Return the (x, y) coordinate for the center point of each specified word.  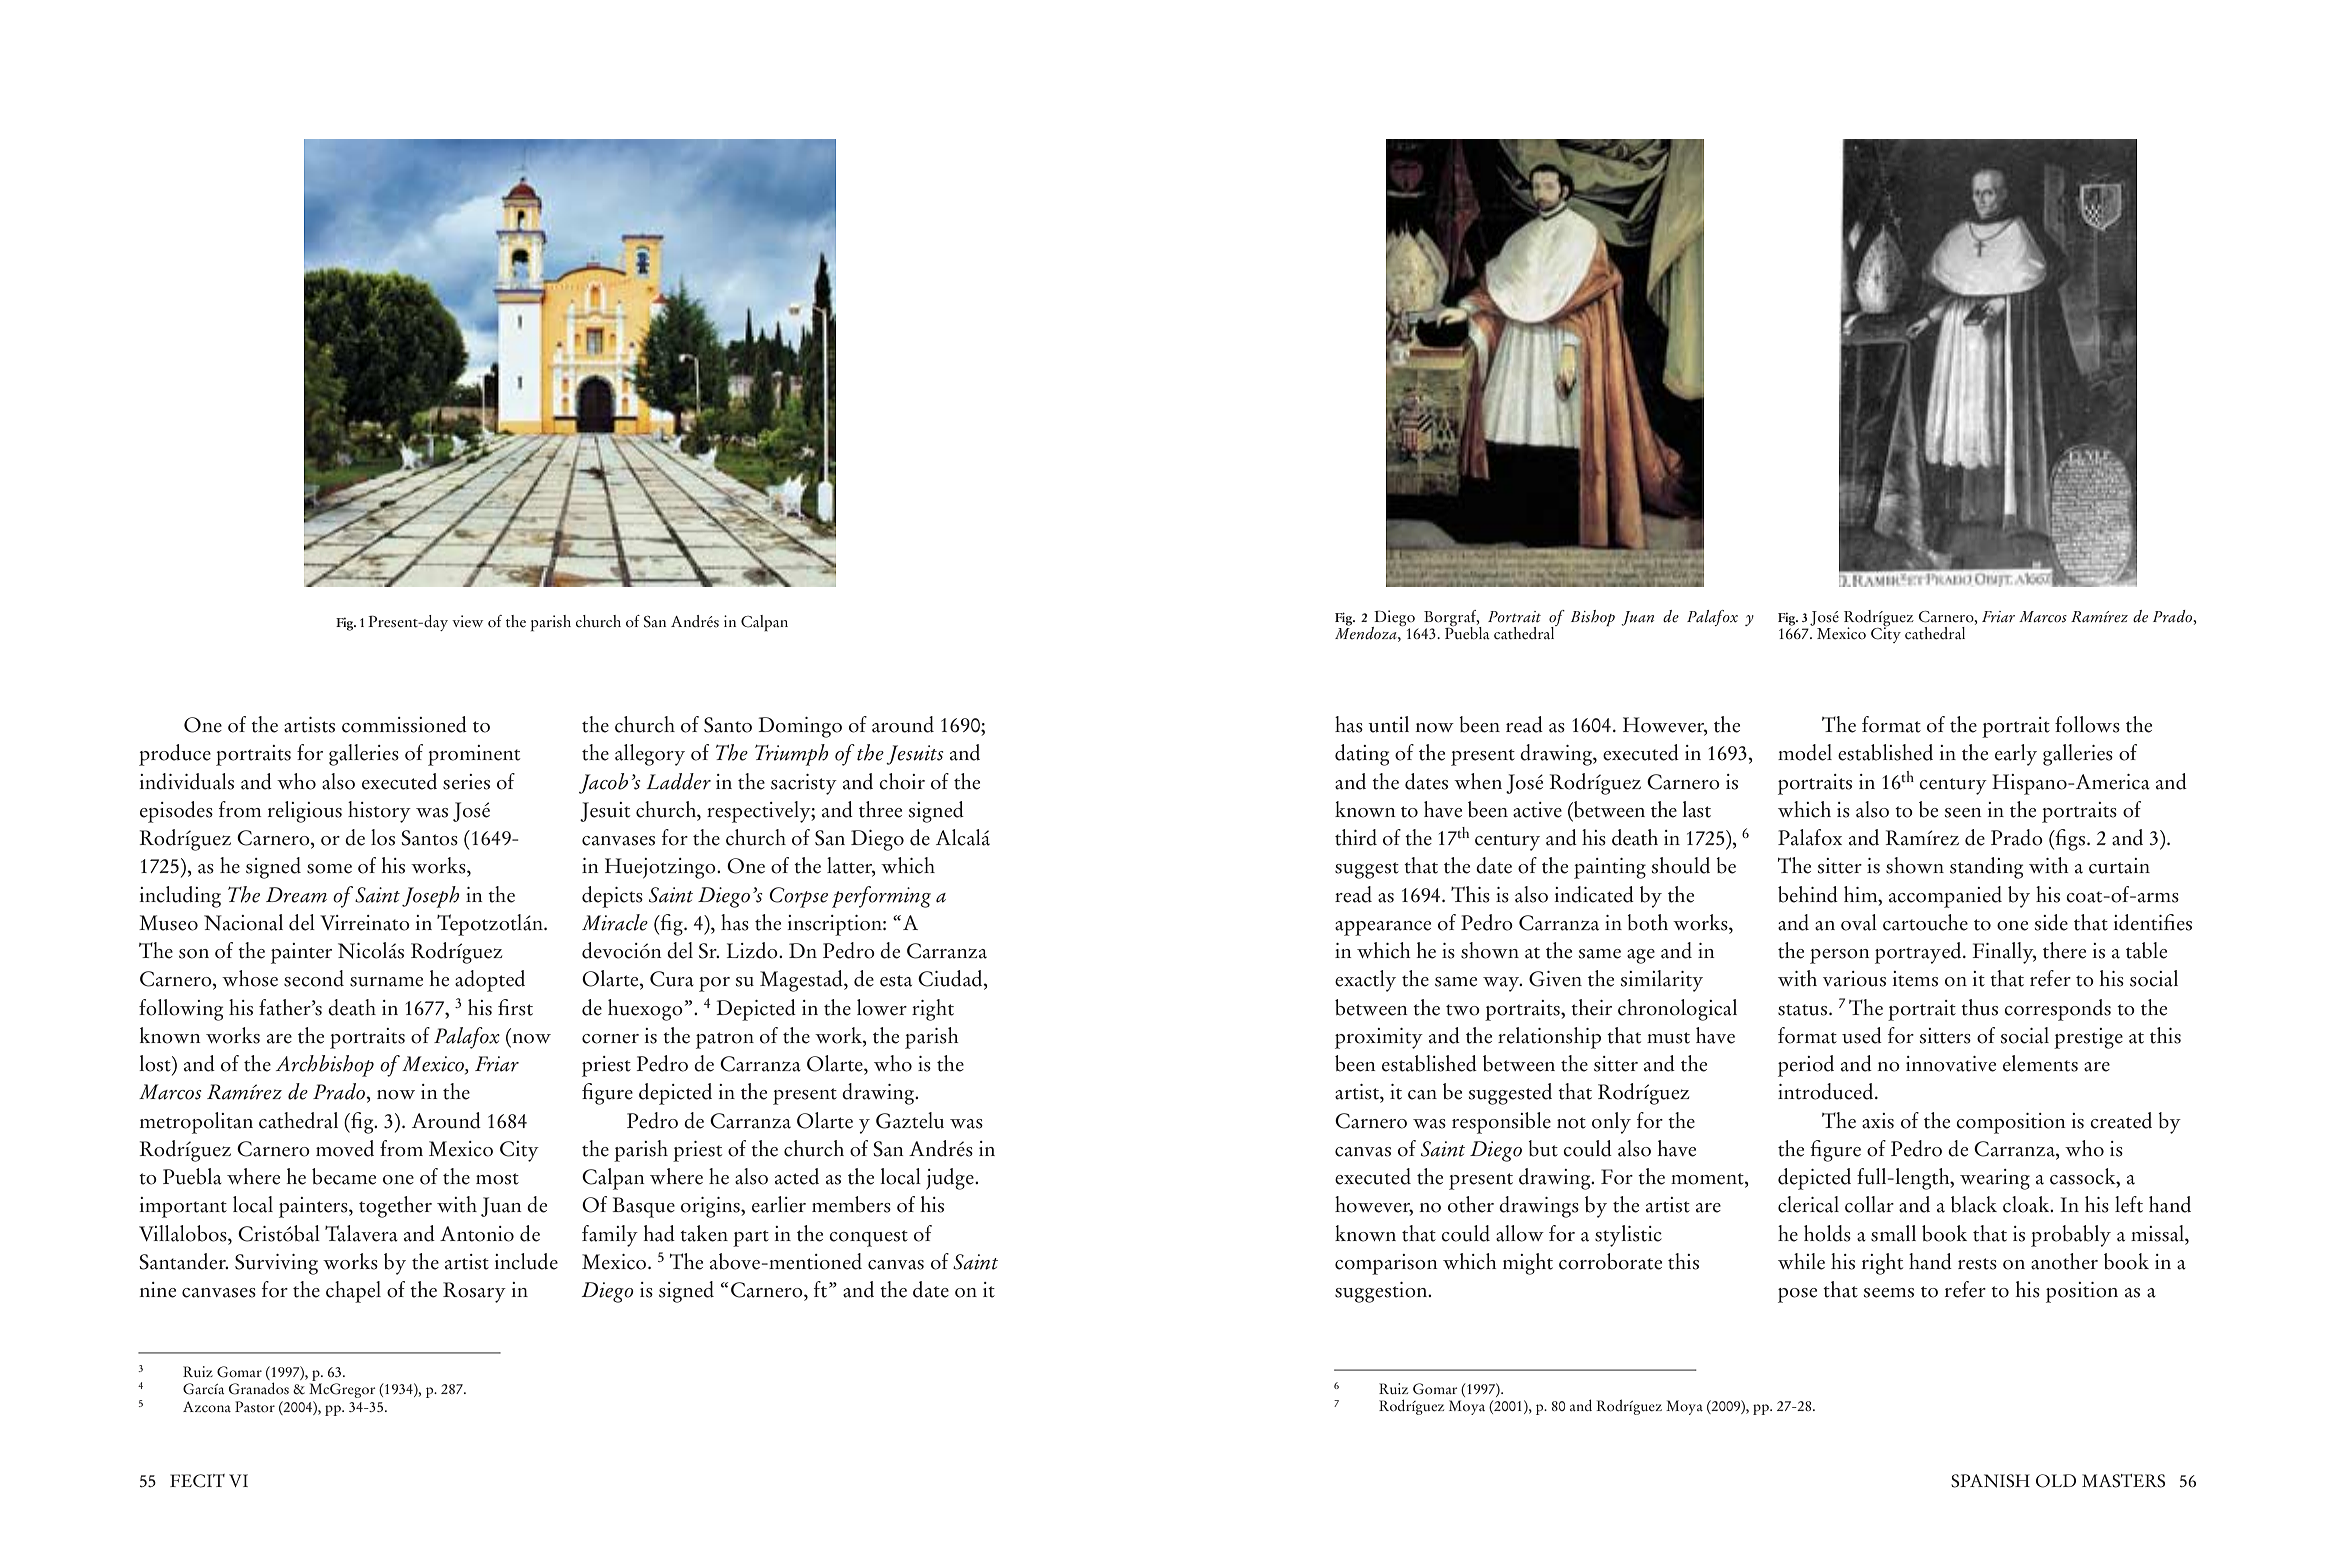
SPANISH (1990, 1481)
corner (610, 1039)
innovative (1951, 1064)
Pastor (255, 1407)
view (467, 621)
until (1388, 724)
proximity (1379, 1038)
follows (2087, 724)
